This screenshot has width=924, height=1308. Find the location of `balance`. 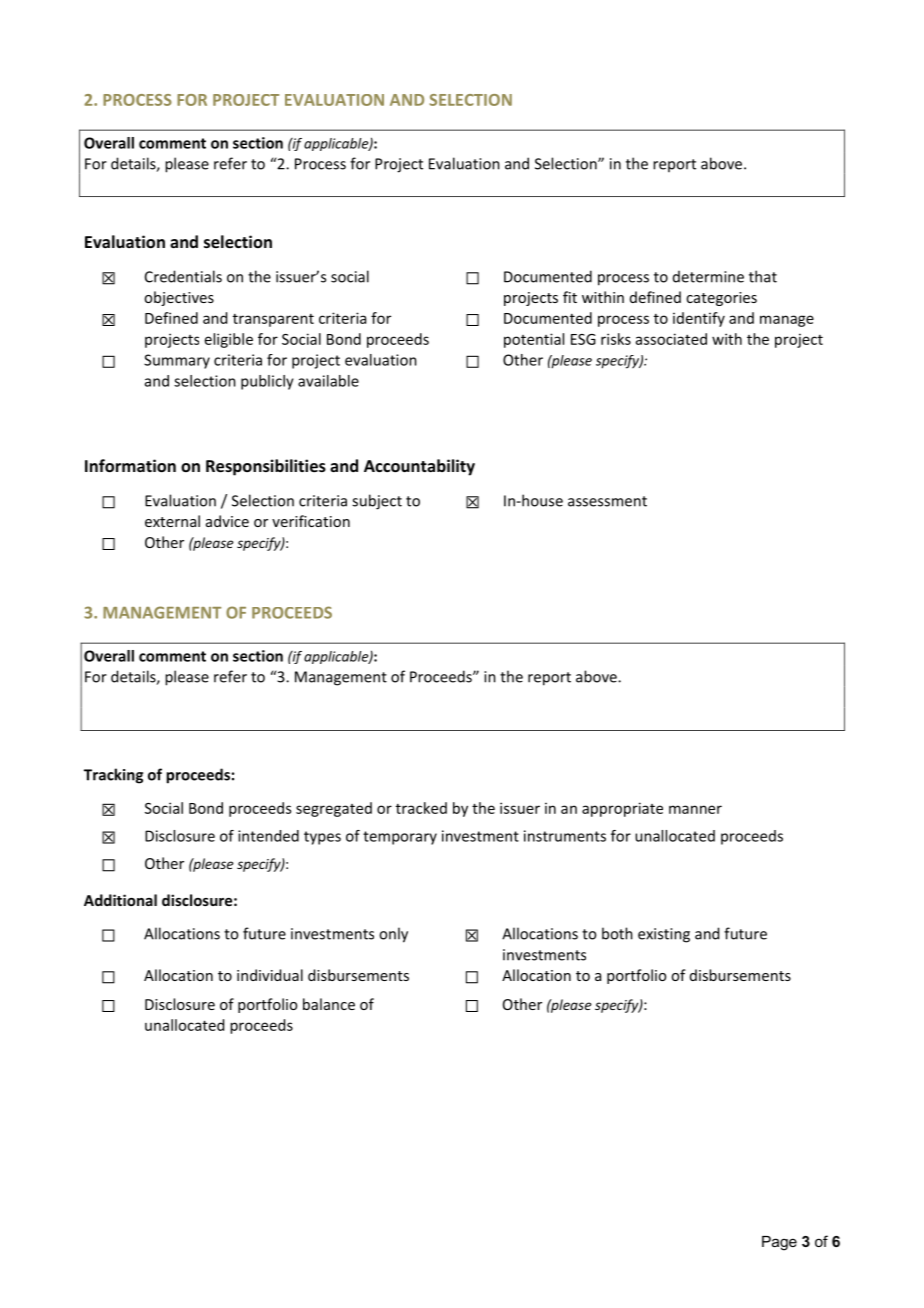

balance is located at coordinates (329, 1004).
